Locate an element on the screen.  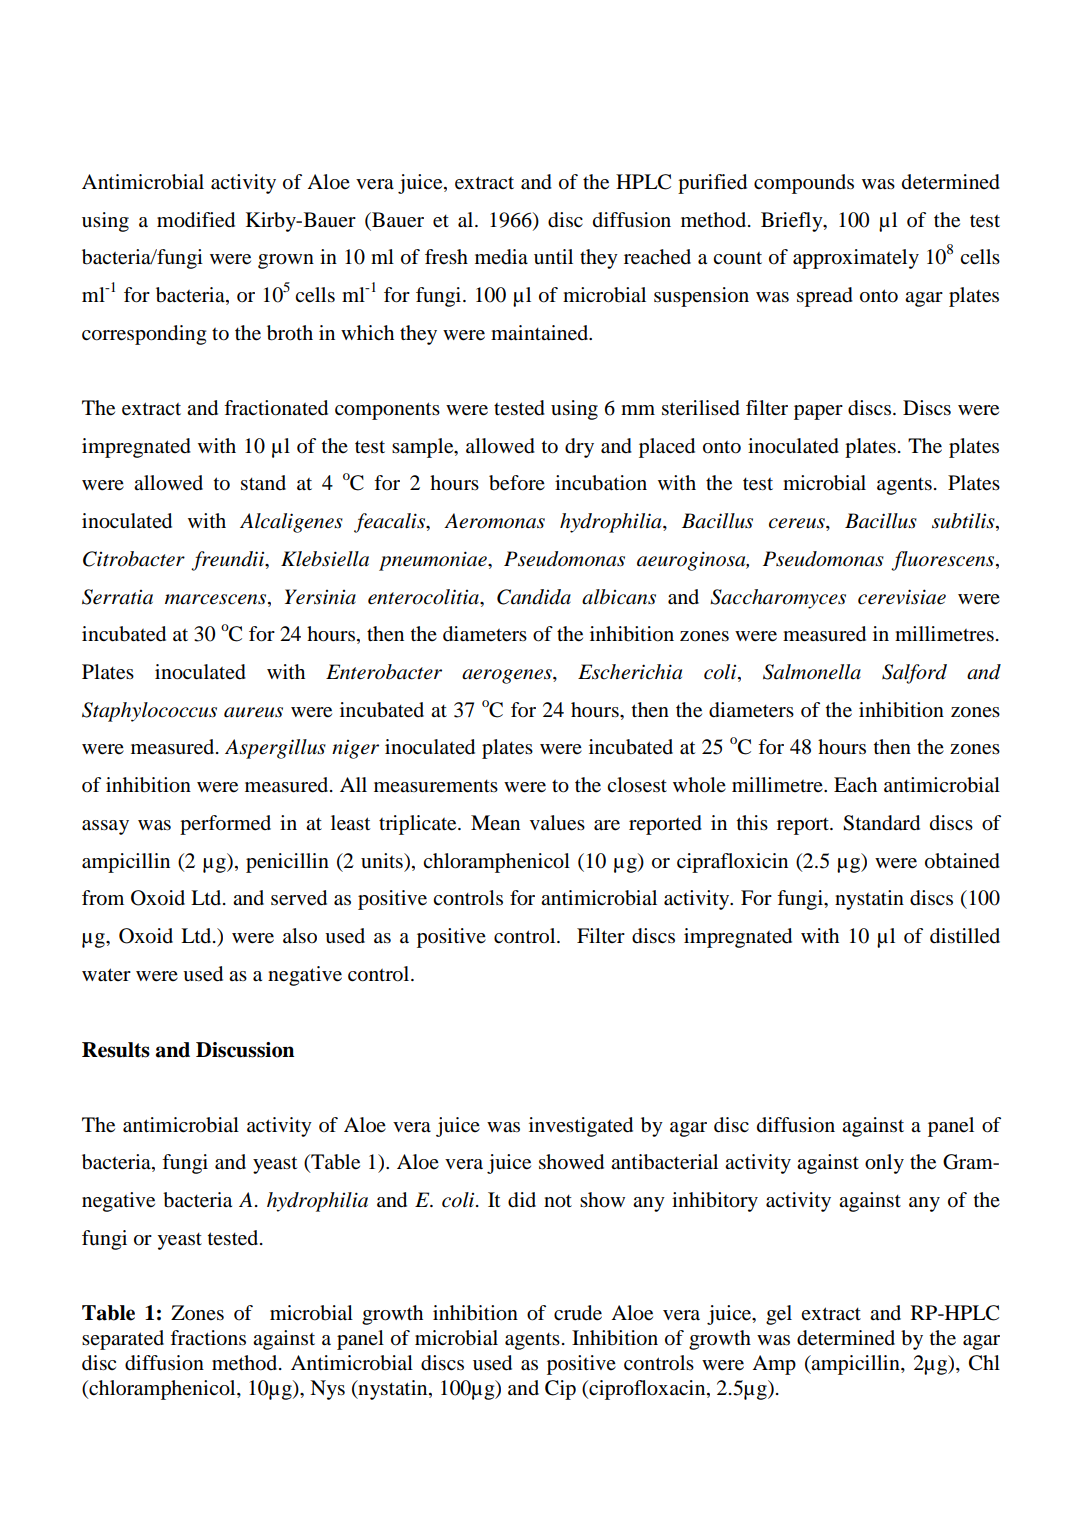
investigated is located at coordinates (581, 1127).
